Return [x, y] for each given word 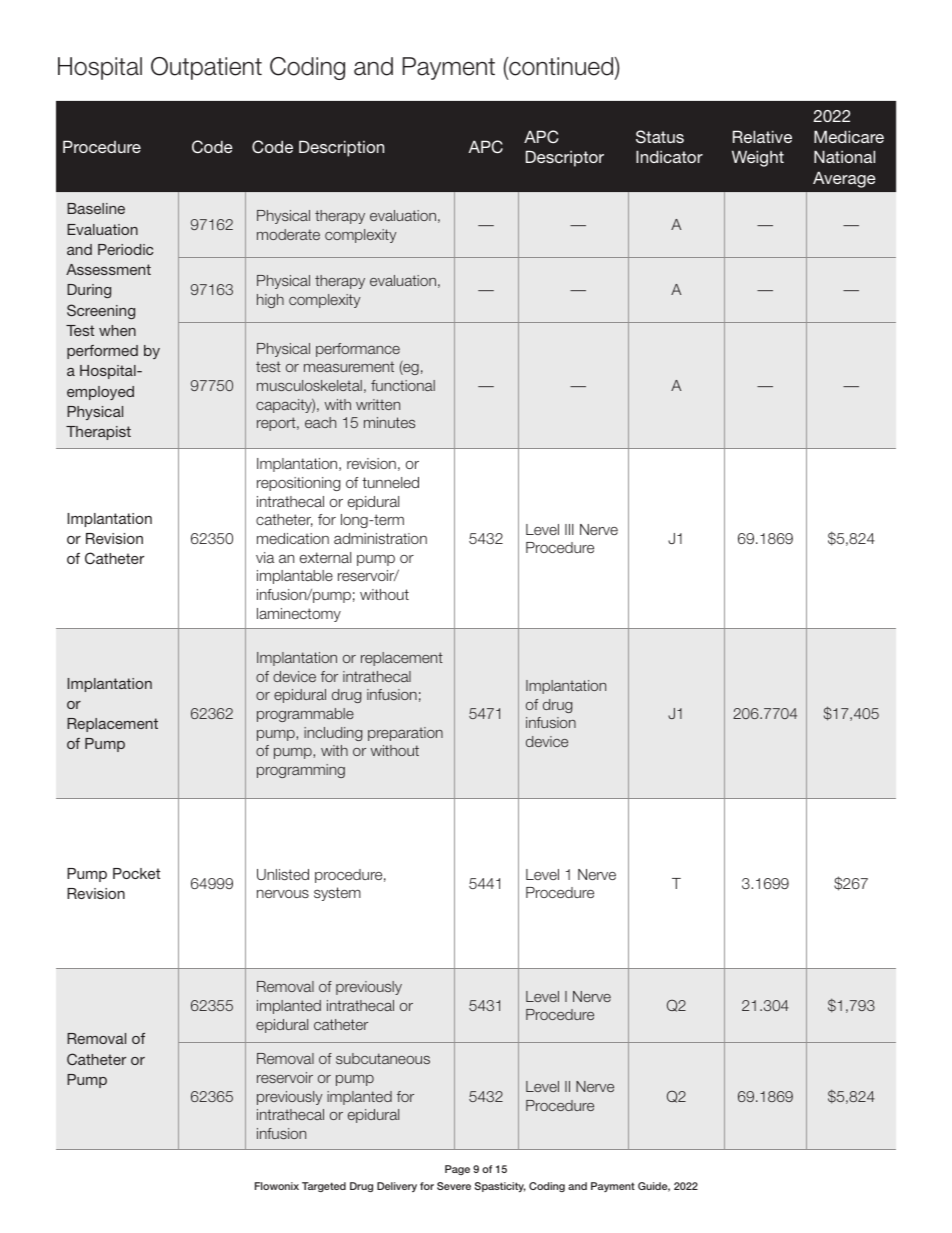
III [569, 529]
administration [380, 538]
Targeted [324, 1187]
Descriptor [565, 158]
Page [457, 1170]
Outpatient [206, 68]
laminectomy [299, 615]
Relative [762, 136]
